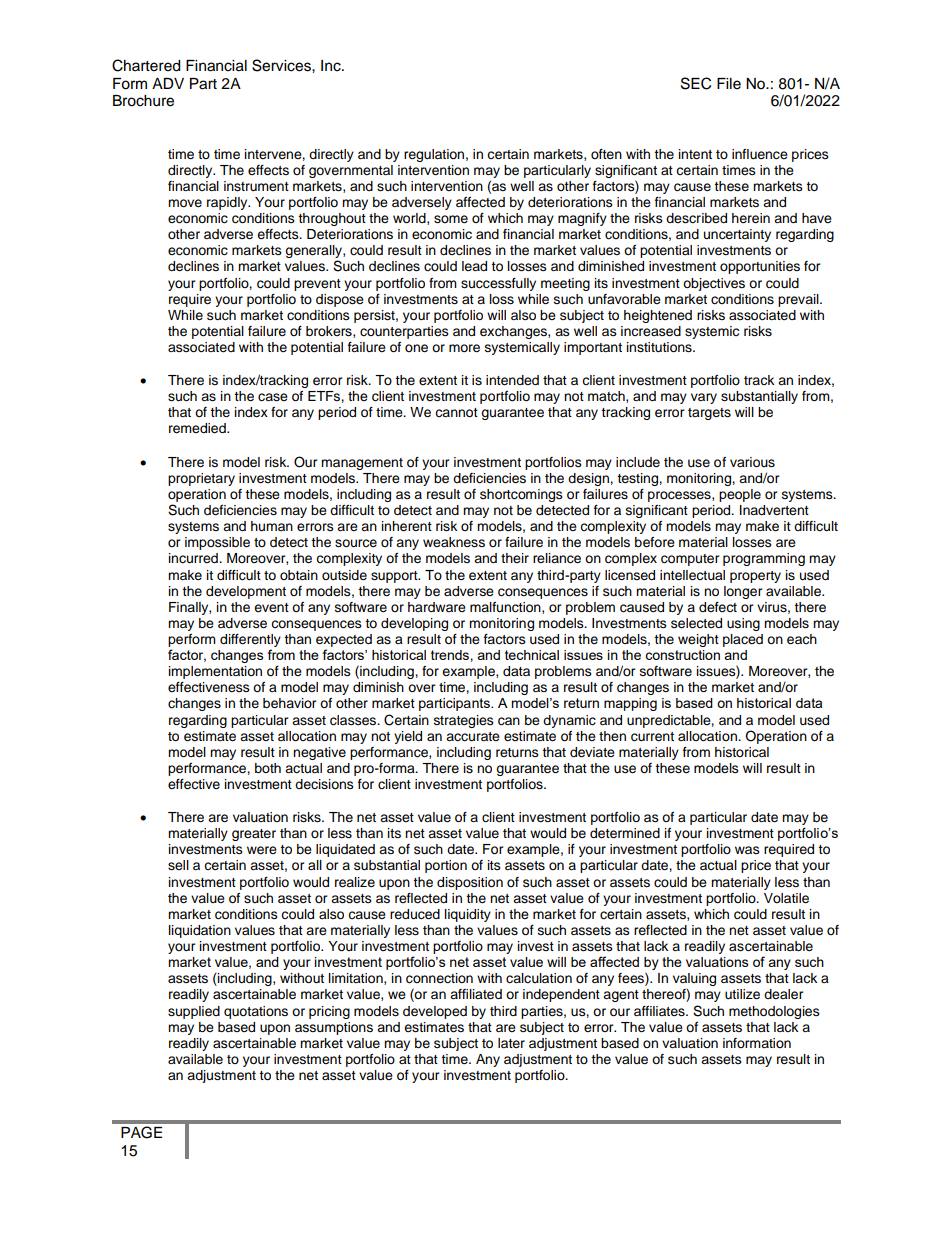 The height and width of the page is (1233, 952). I want to click on successfully, so click(498, 284).
